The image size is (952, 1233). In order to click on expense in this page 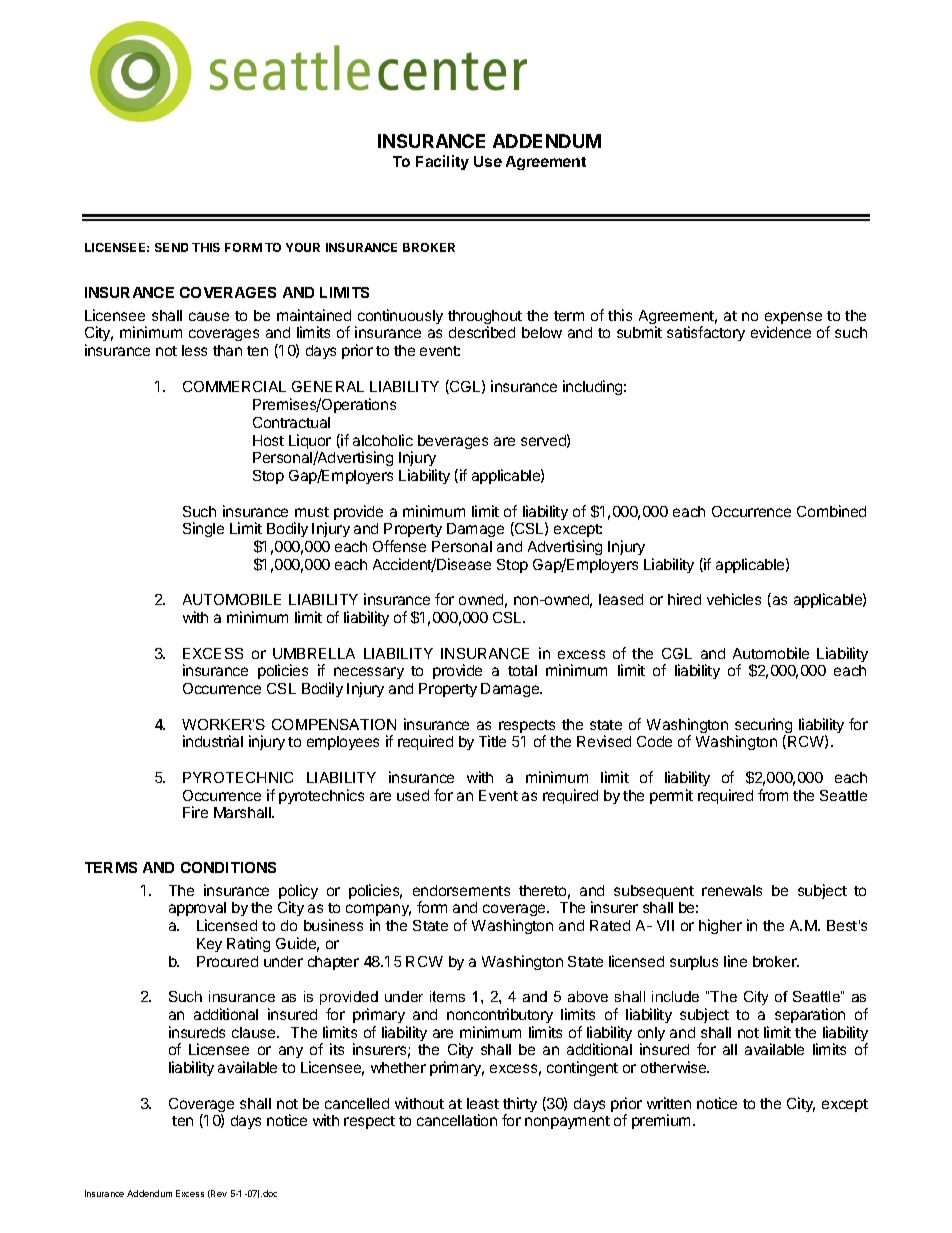, I will do `click(793, 319)`.
